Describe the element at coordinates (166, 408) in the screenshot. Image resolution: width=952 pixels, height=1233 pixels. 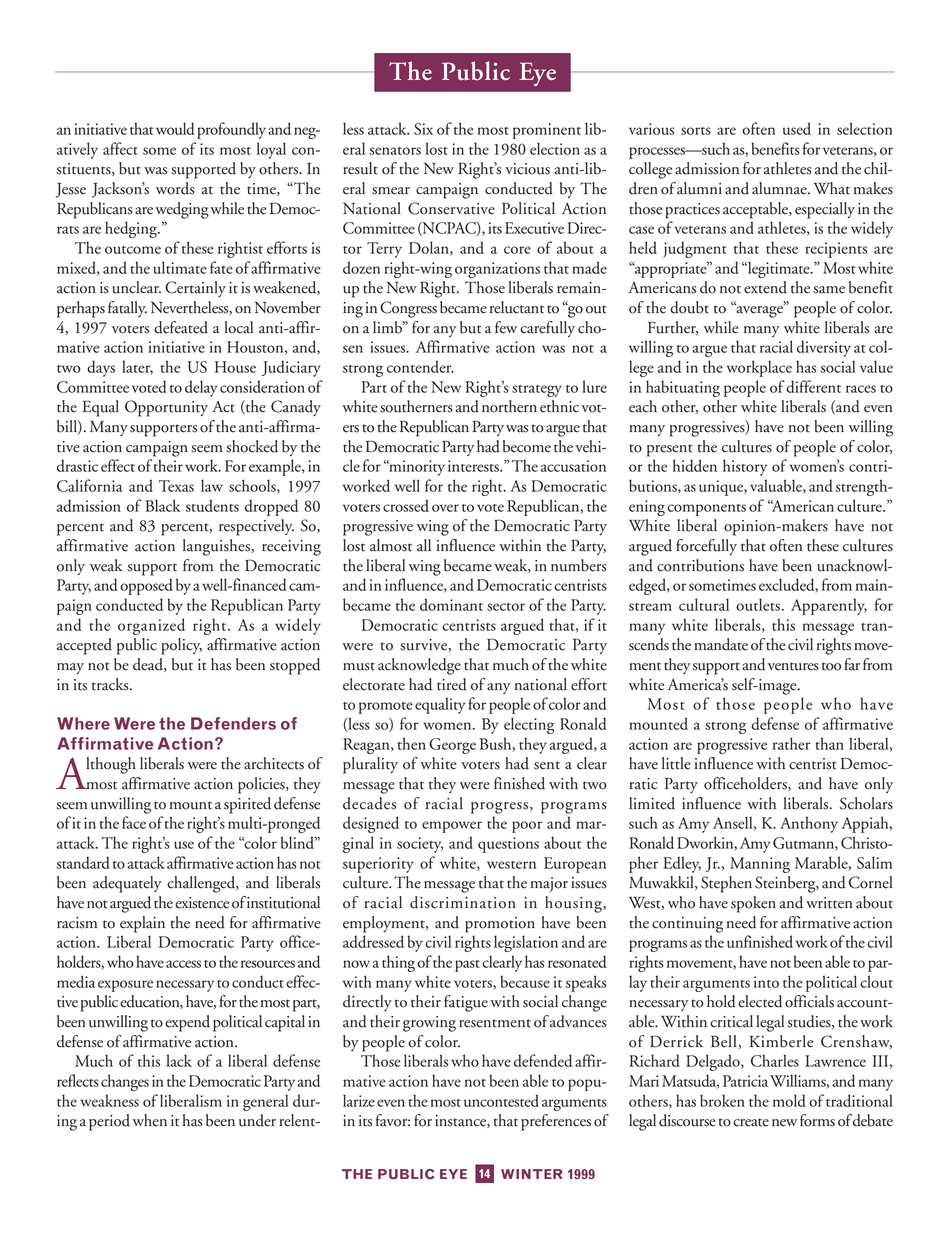
I see `Opportunity` at that location.
